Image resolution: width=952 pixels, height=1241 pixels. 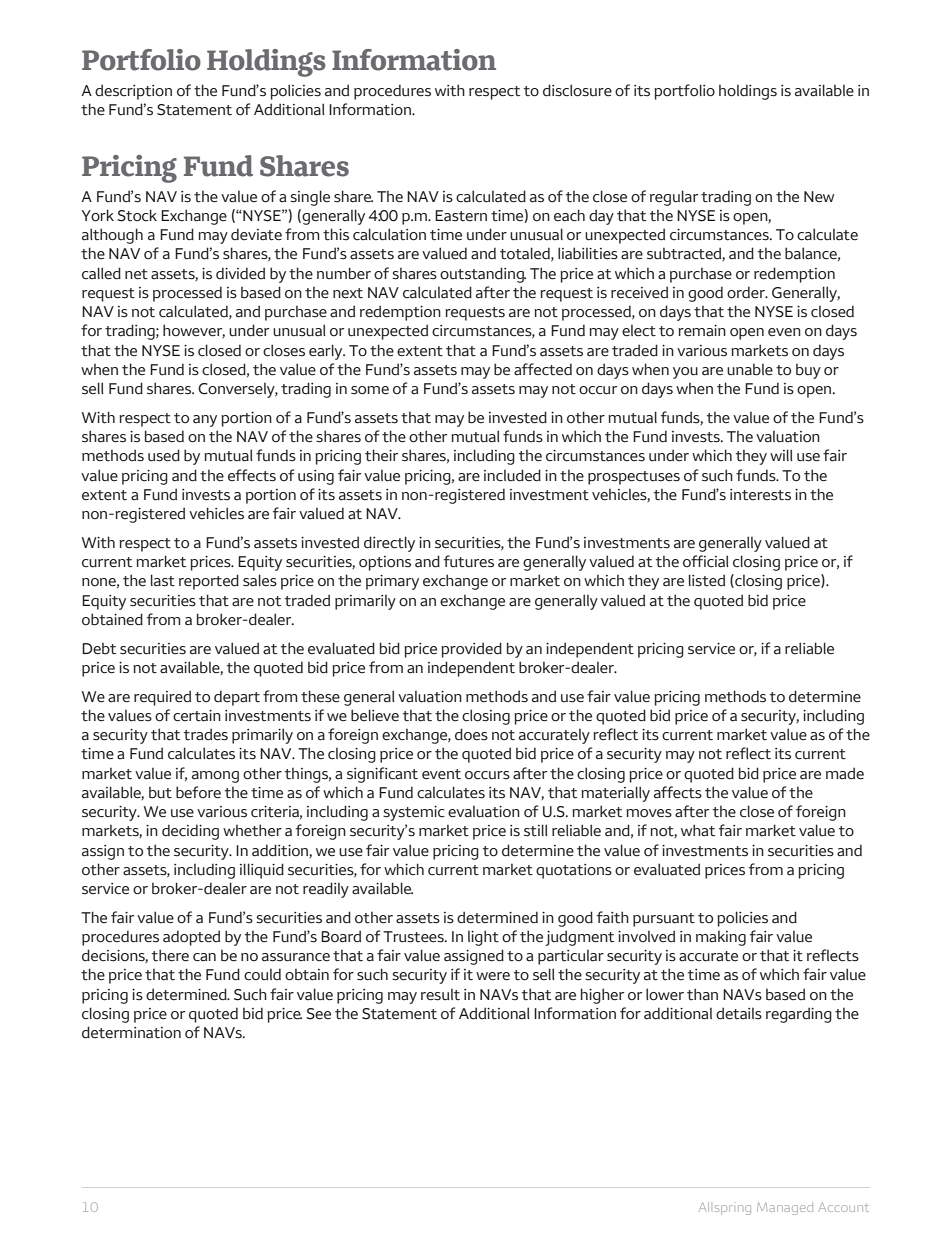 What do you see at coordinates (721, 938) in the screenshot?
I see `making` at bounding box center [721, 938].
